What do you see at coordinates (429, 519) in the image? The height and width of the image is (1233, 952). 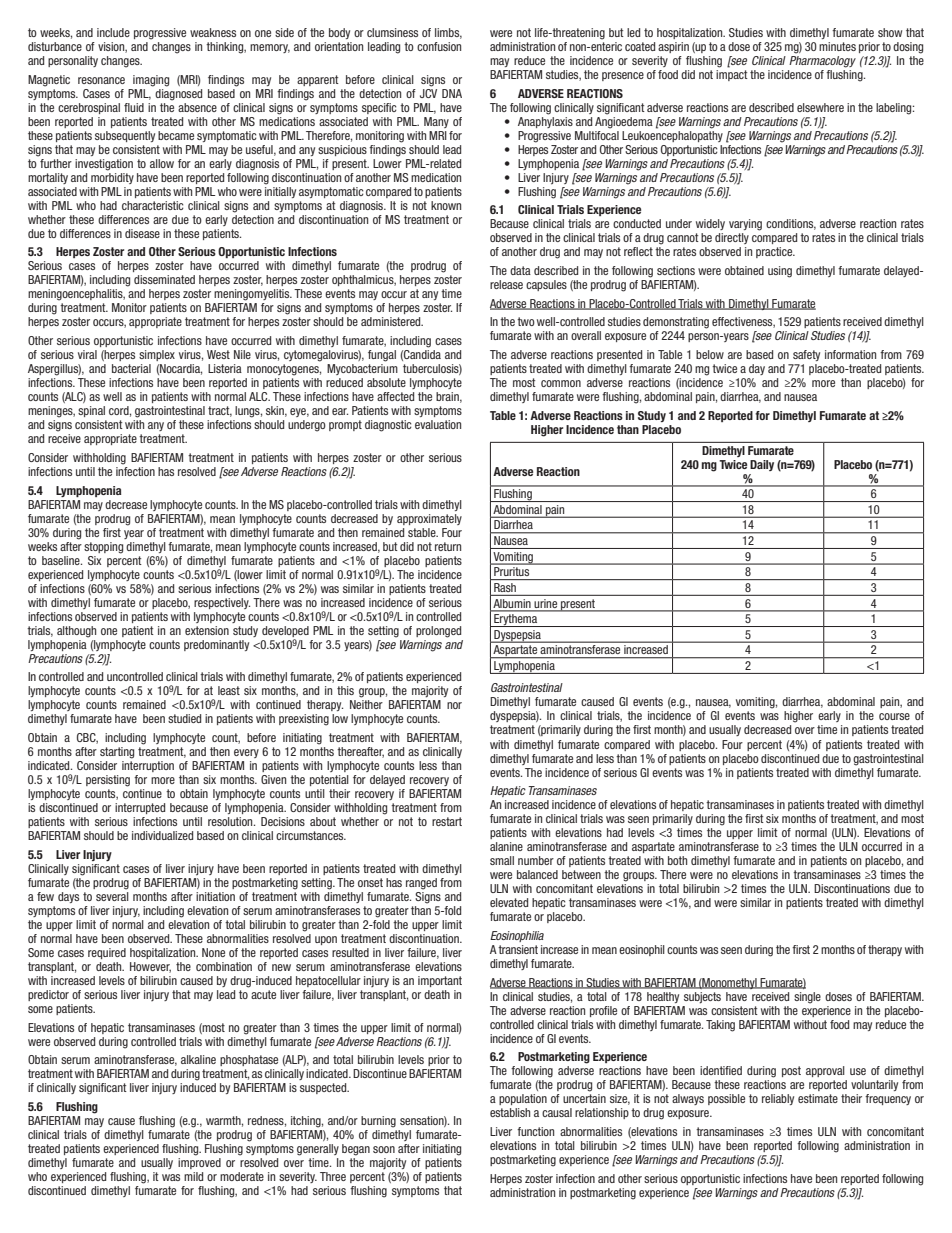 I see `approximately` at bounding box center [429, 519].
